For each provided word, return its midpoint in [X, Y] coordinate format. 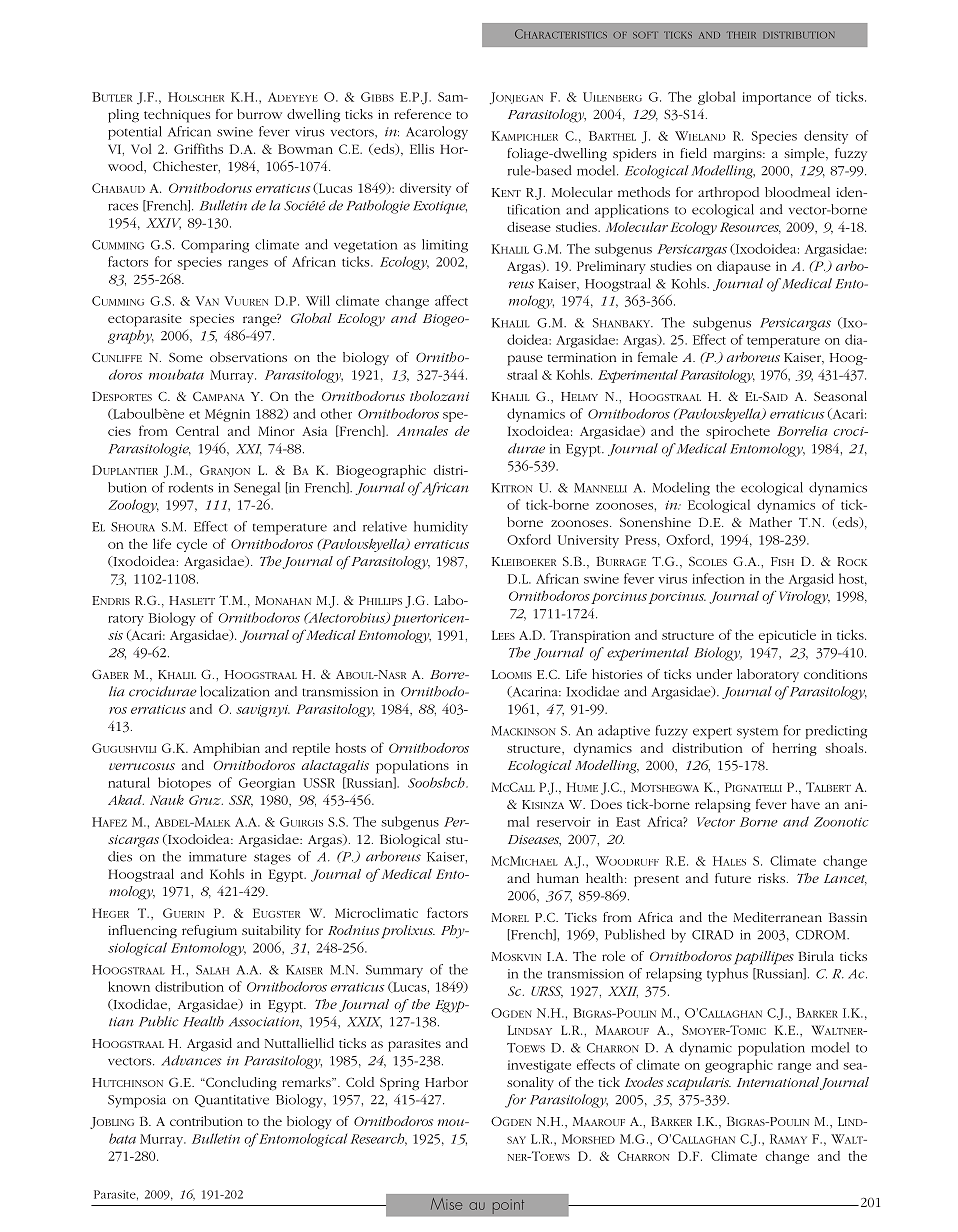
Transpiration [590, 636]
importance [776, 98]
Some [186, 357]
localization [235, 691]
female [658, 357]
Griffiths [198, 148]
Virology [805, 597]
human [558, 878]
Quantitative [232, 1101]
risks [771, 878]
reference [422, 114]
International [778, 1082]
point [508, 1206]
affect [451, 300]
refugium [209, 932]
